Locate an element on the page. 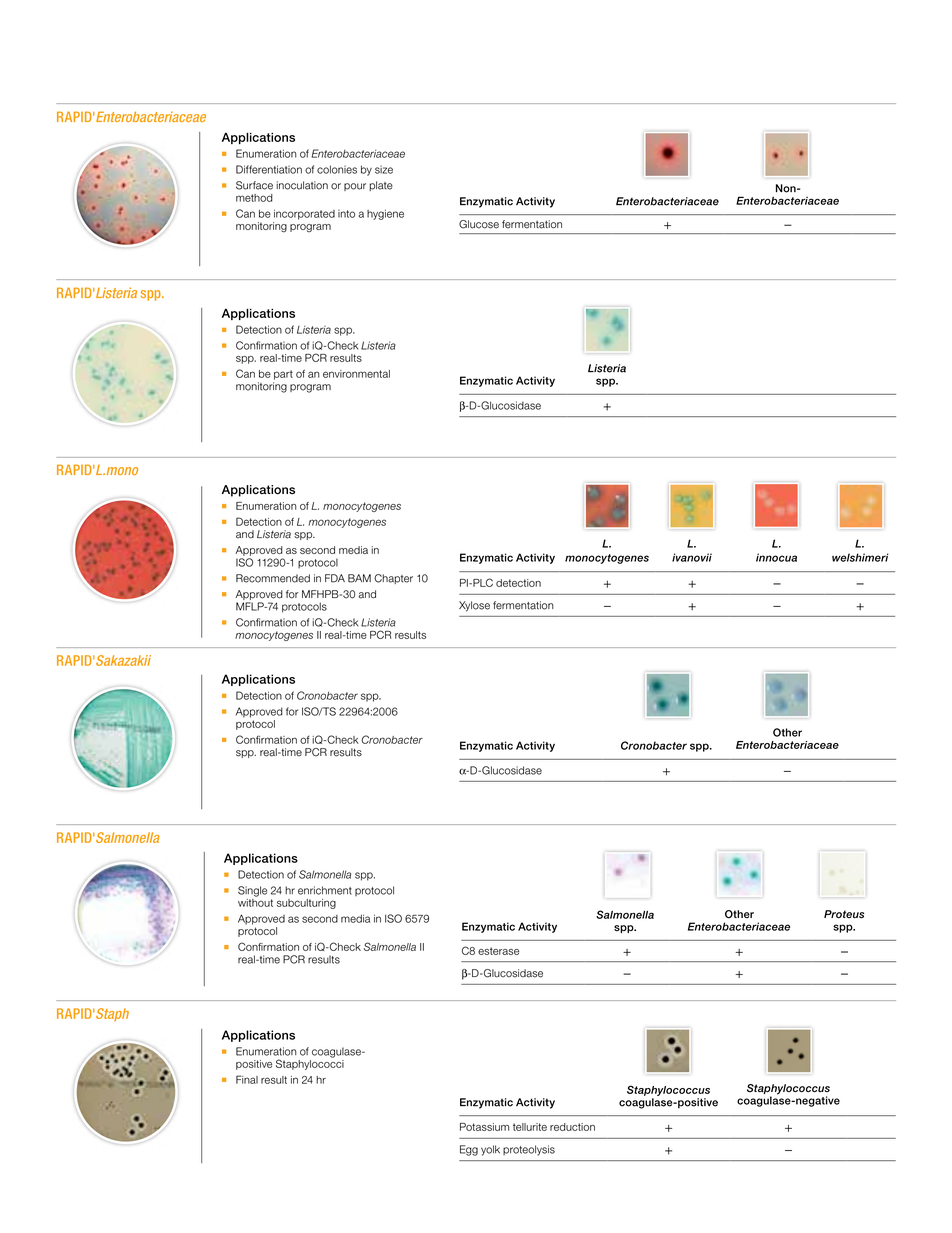 This document has height=1233, width=952. hygiene is located at coordinates (385, 214).
